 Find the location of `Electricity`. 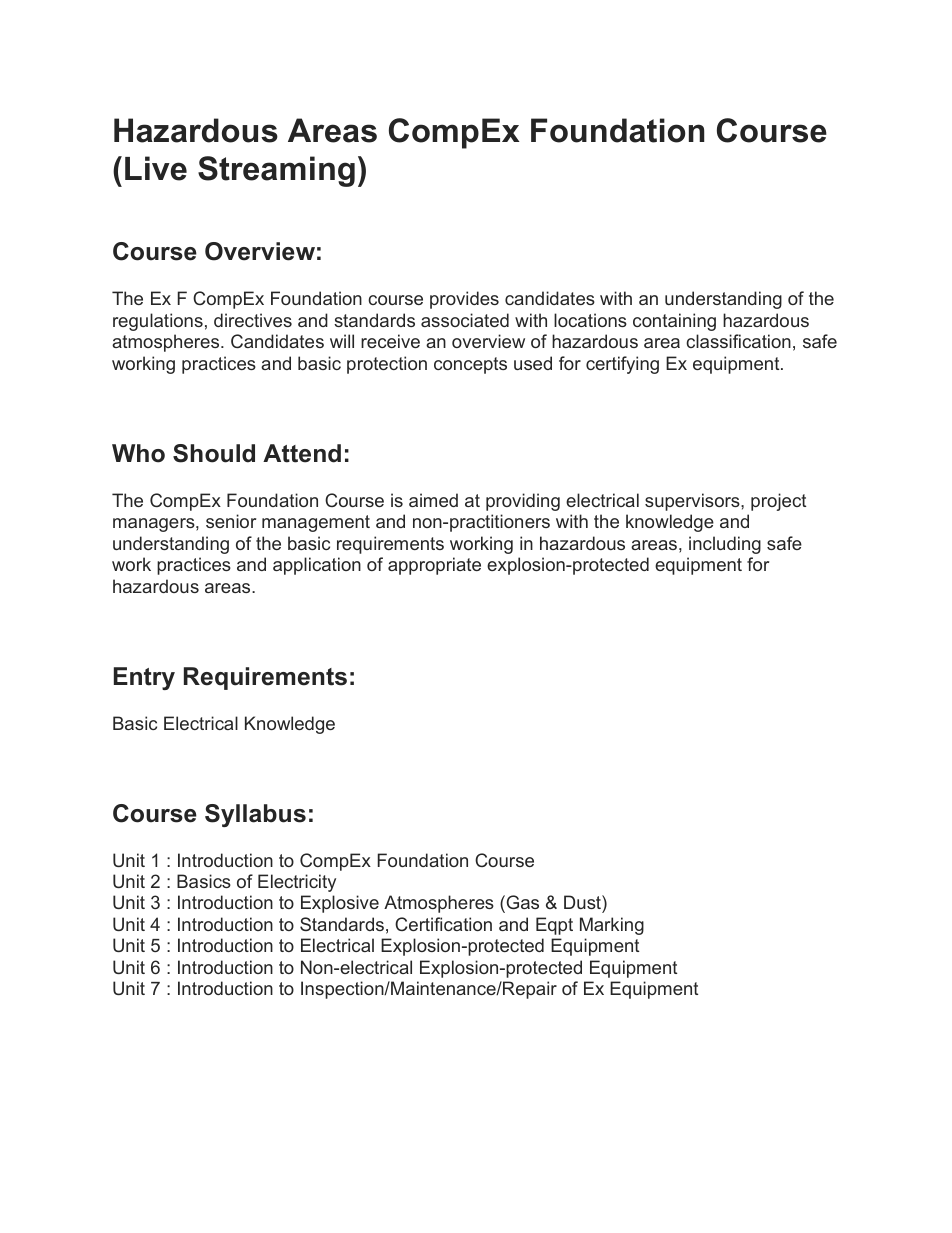

Electricity is located at coordinates (297, 883).
